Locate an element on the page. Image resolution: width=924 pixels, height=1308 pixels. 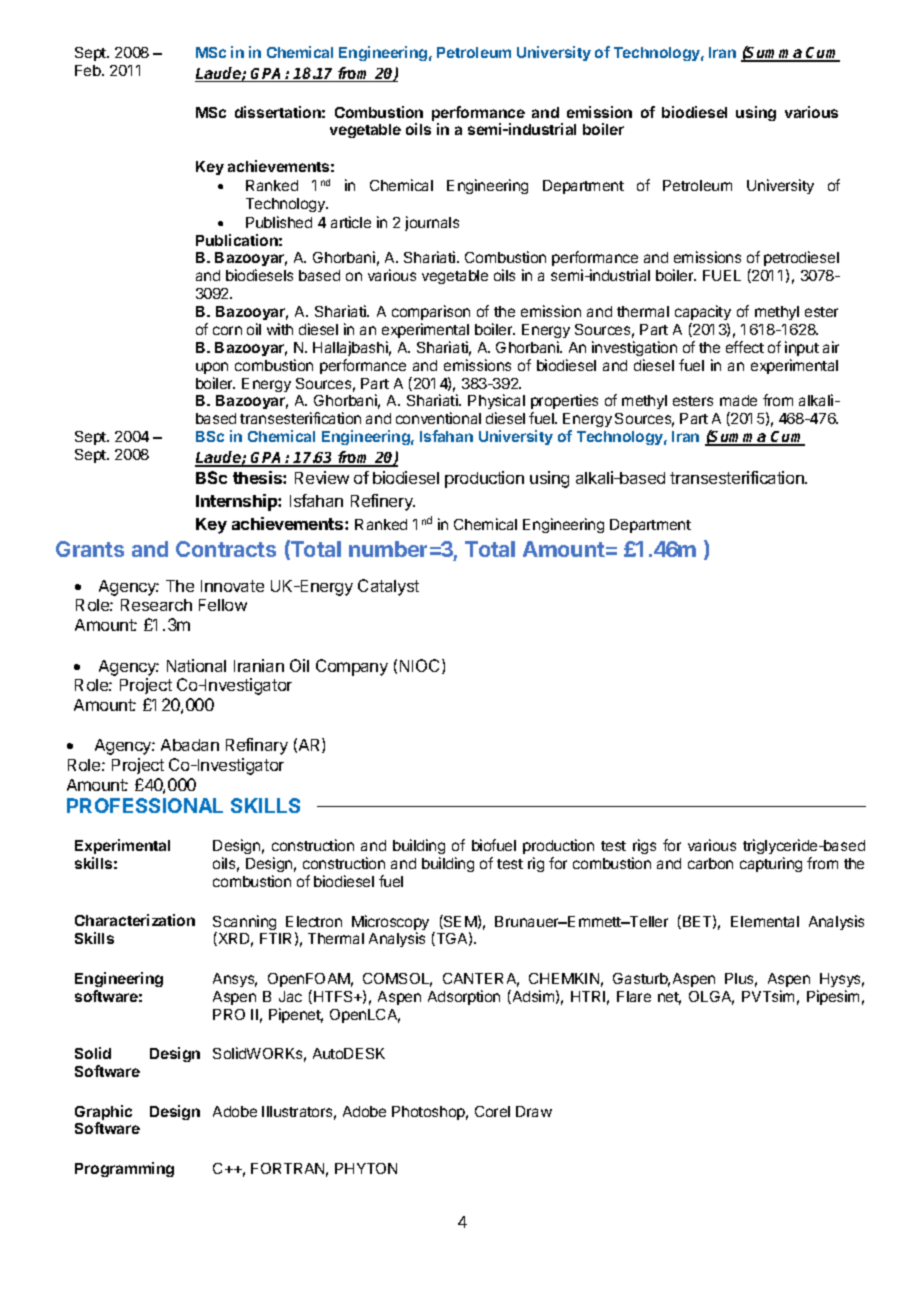
capacity is located at coordinates (703, 312).
